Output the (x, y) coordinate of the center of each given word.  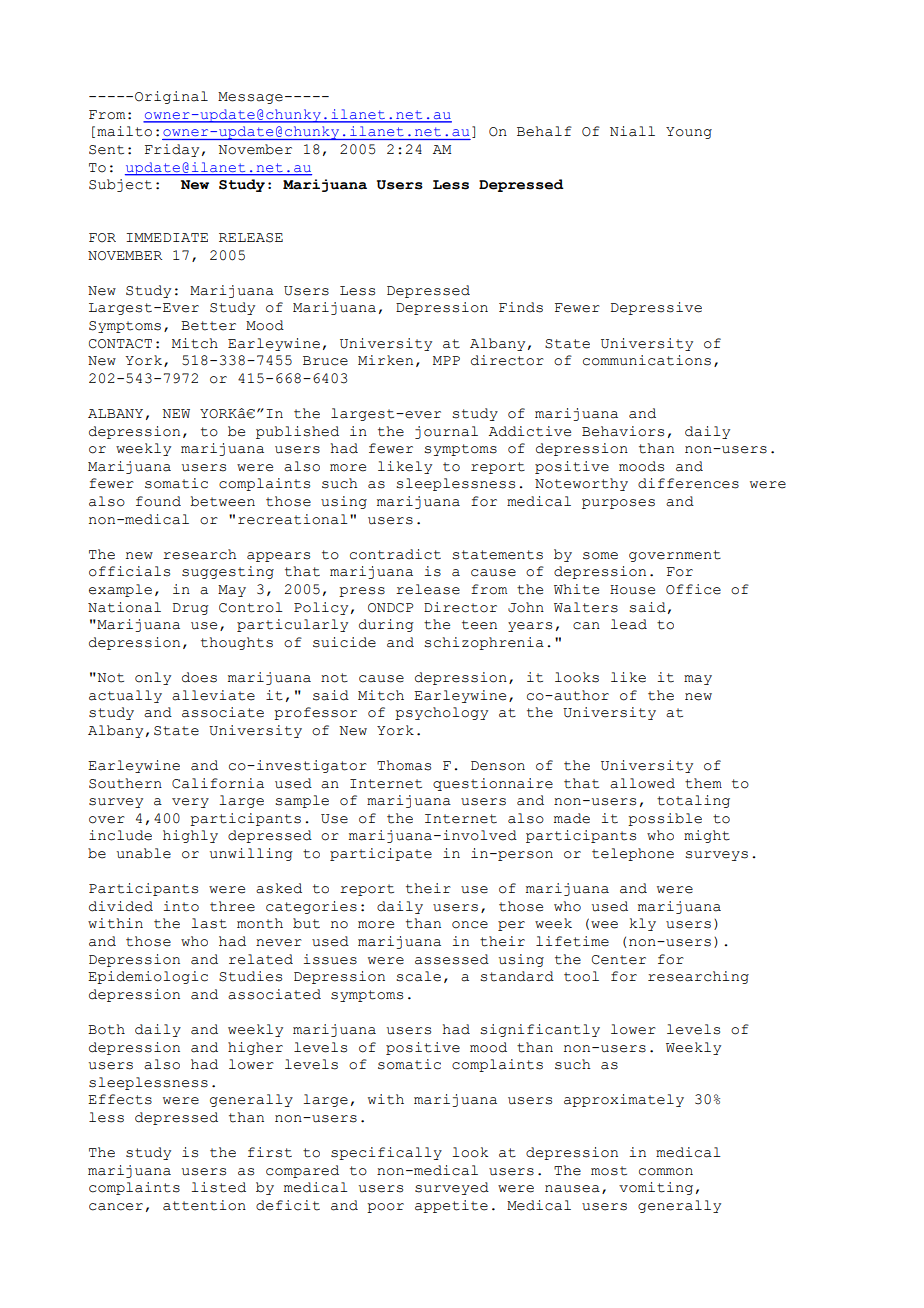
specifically (386, 1153)
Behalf (544, 131)
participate (381, 854)
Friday (172, 150)
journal (446, 432)
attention (204, 1205)
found (158, 501)
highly (190, 836)
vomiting (656, 1188)
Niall (632, 131)
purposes (618, 504)
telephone (633, 854)
